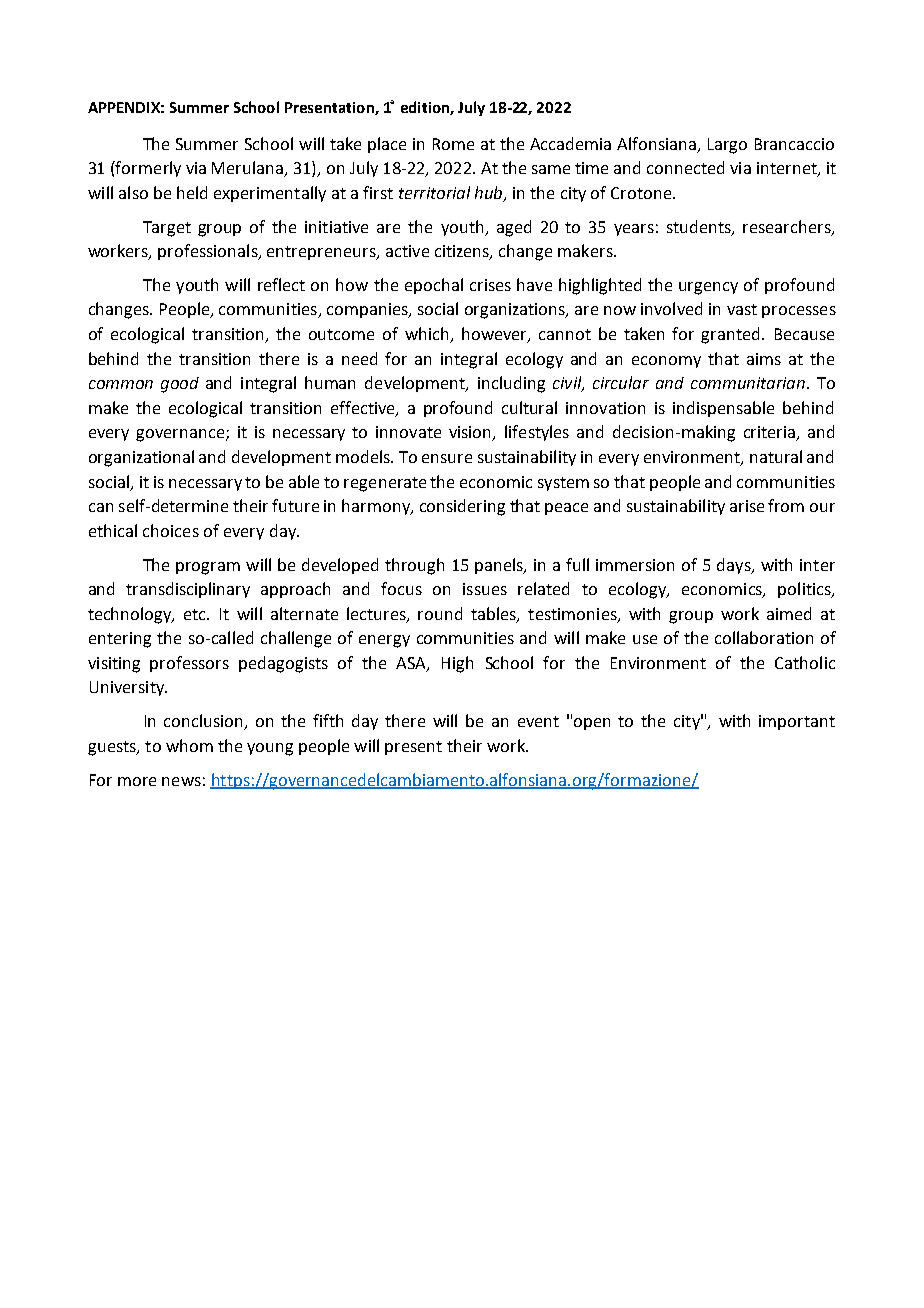 The image size is (924, 1308). What do you see at coordinates (453, 144) in the screenshot?
I see `Rome` at bounding box center [453, 144].
